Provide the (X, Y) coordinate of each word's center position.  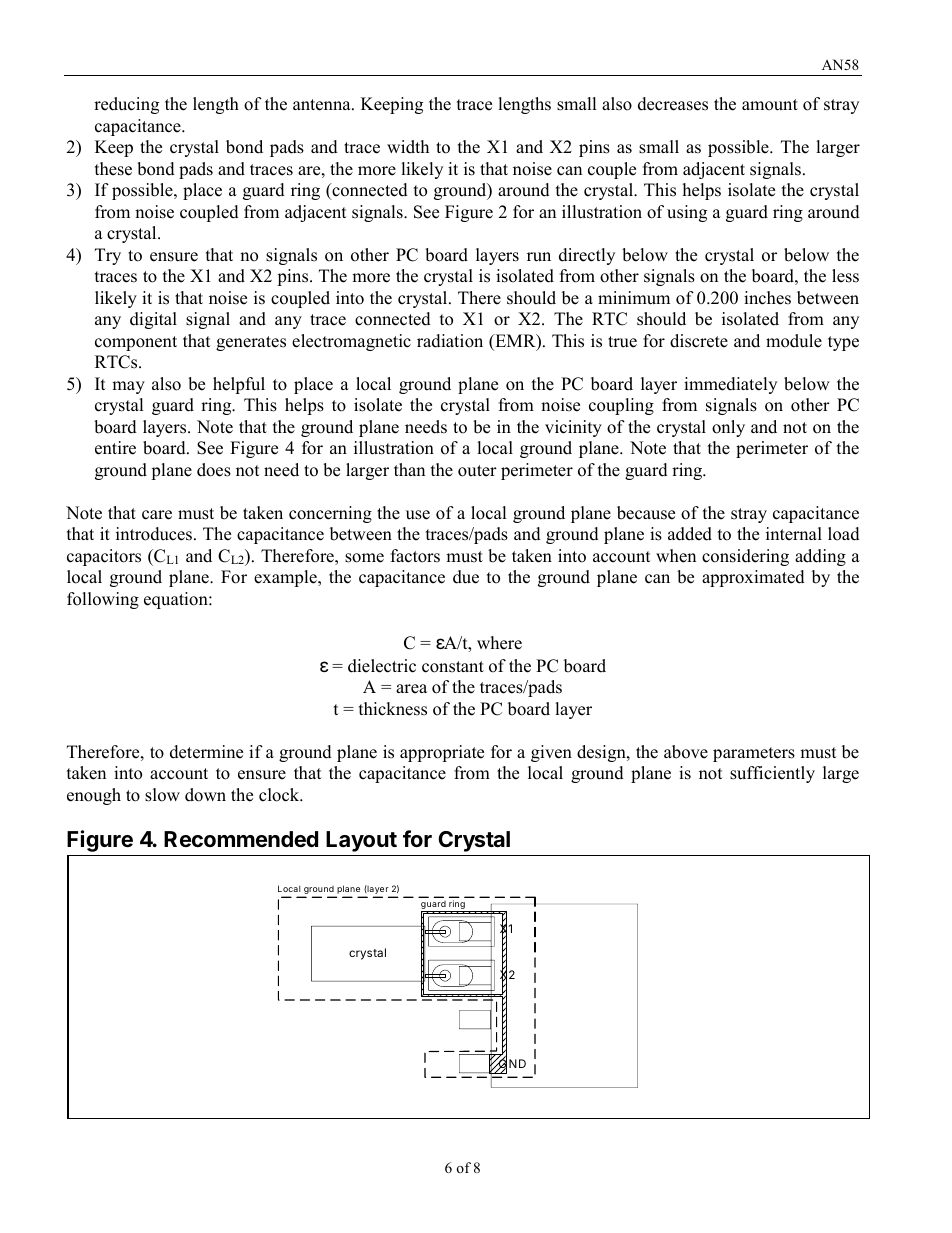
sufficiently (772, 774)
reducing (126, 105)
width (408, 147)
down (205, 795)
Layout (361, 841)
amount (770, 105)
